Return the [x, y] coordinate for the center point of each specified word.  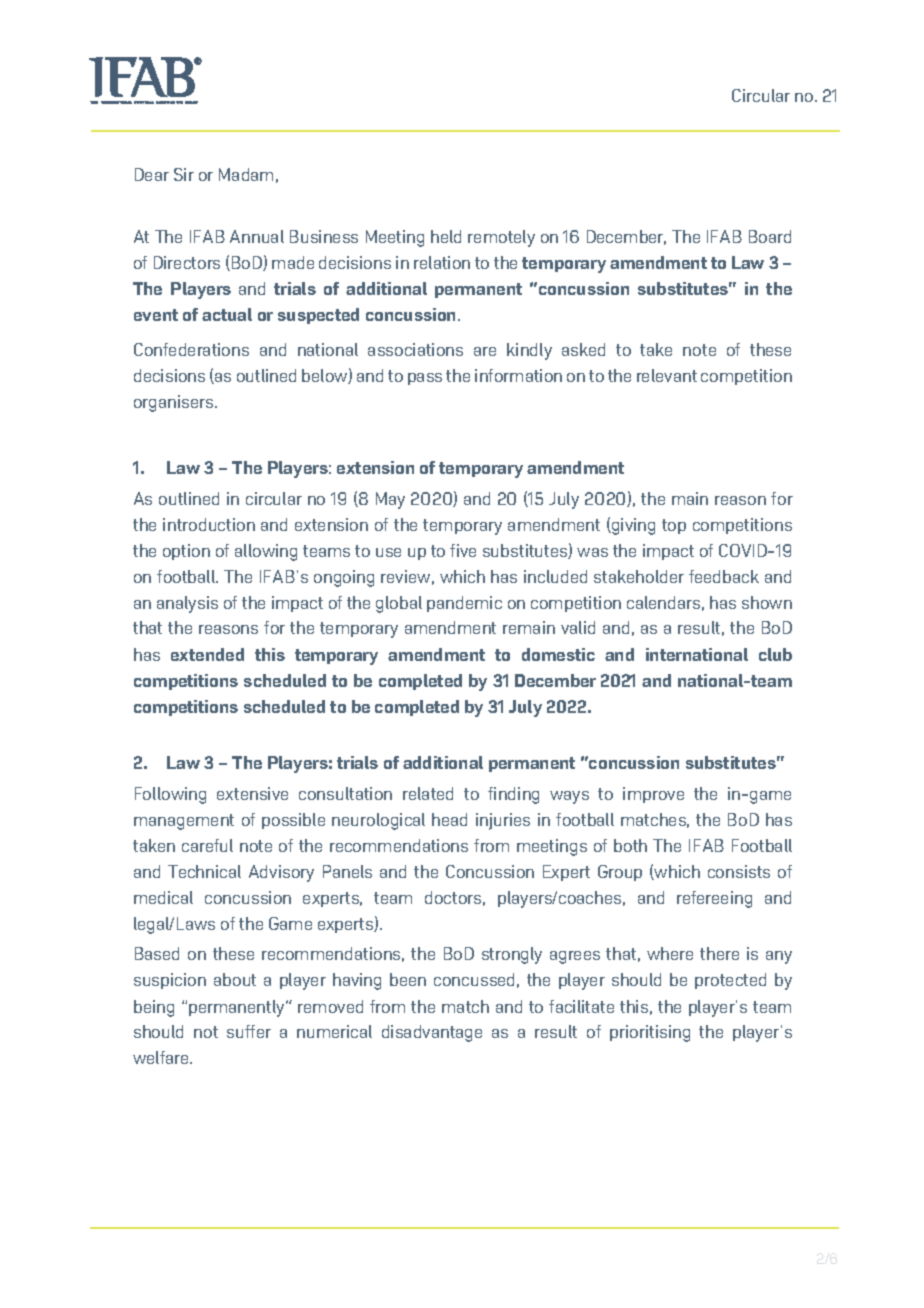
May [390, 500]
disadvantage [432, 1033]
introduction [209, 524]
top [674, 526]
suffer [249, 1031]
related [428, 793]
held [446, 236]
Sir [184, 174]
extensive [252, 793]
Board [770, 236]
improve [653, 795]
